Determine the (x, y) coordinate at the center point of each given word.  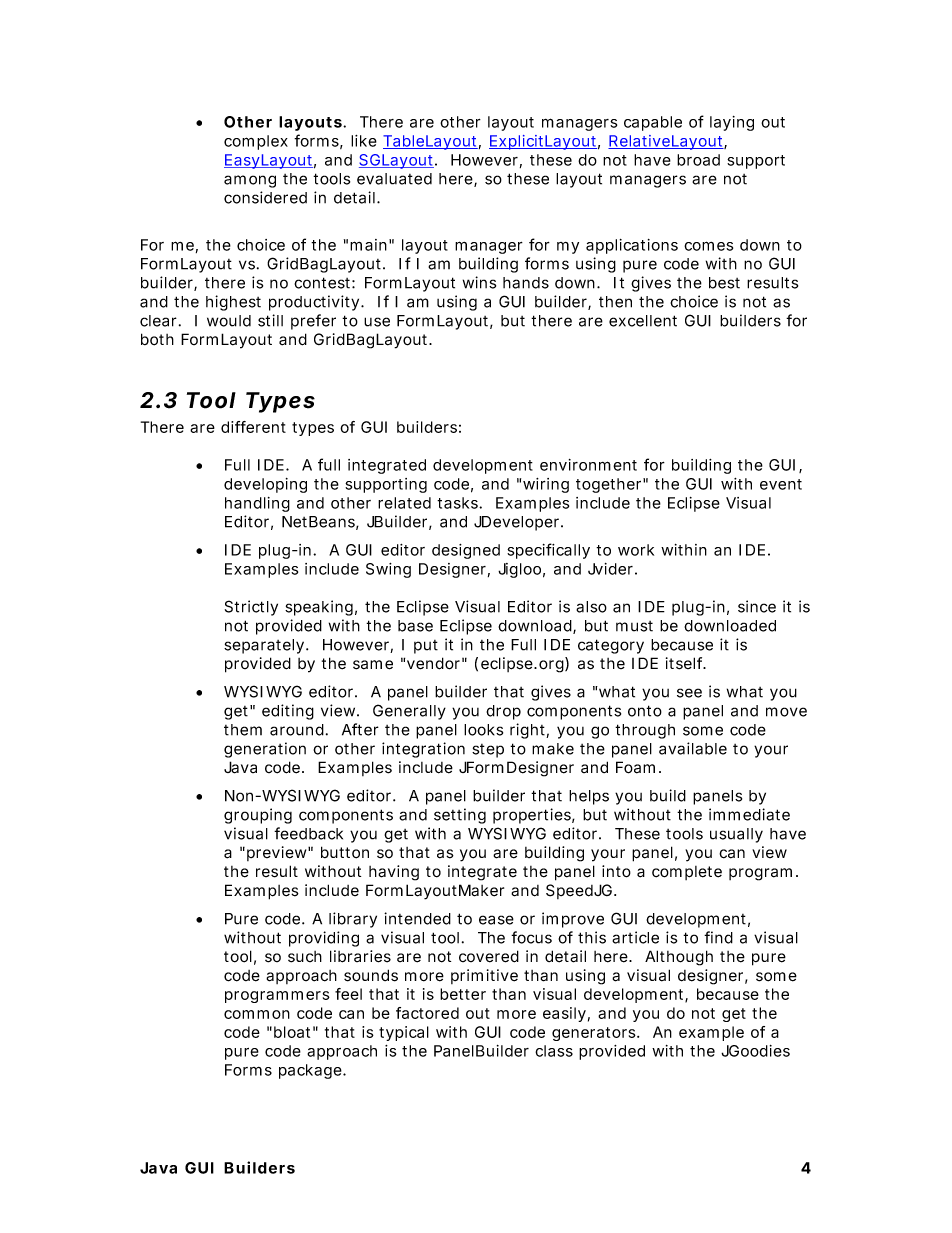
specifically (548, 551)
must (634, 626)
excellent (643, 321)
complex (256, 142)
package (310, 1071)
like (364, 141)
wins (479, 282)
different (253, 427)
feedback (308, 833)
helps (589, 797)
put (426, 647)
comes (708, 246)
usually (736, 835)
